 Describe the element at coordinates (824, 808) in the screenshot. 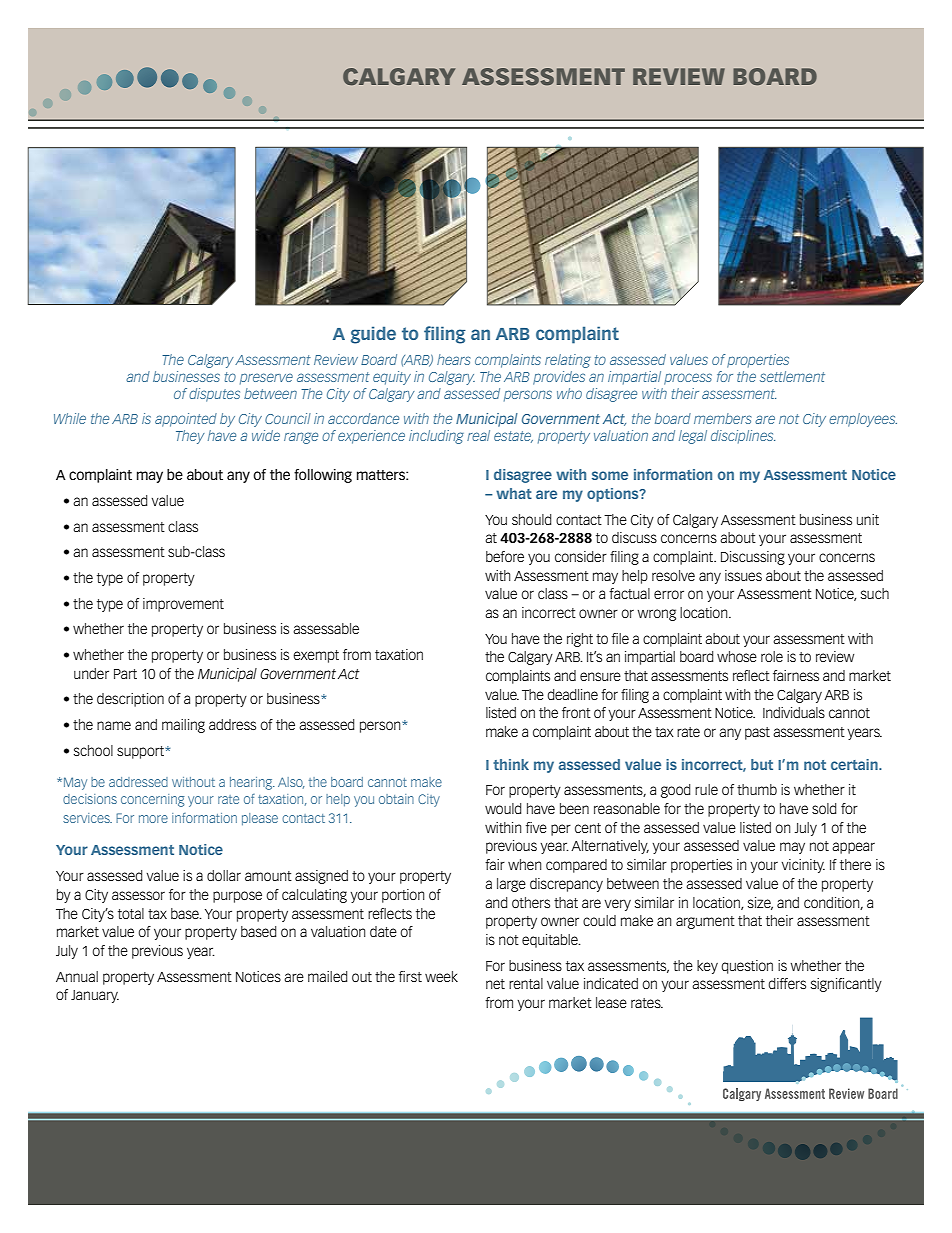

I see `sold` at that location.
